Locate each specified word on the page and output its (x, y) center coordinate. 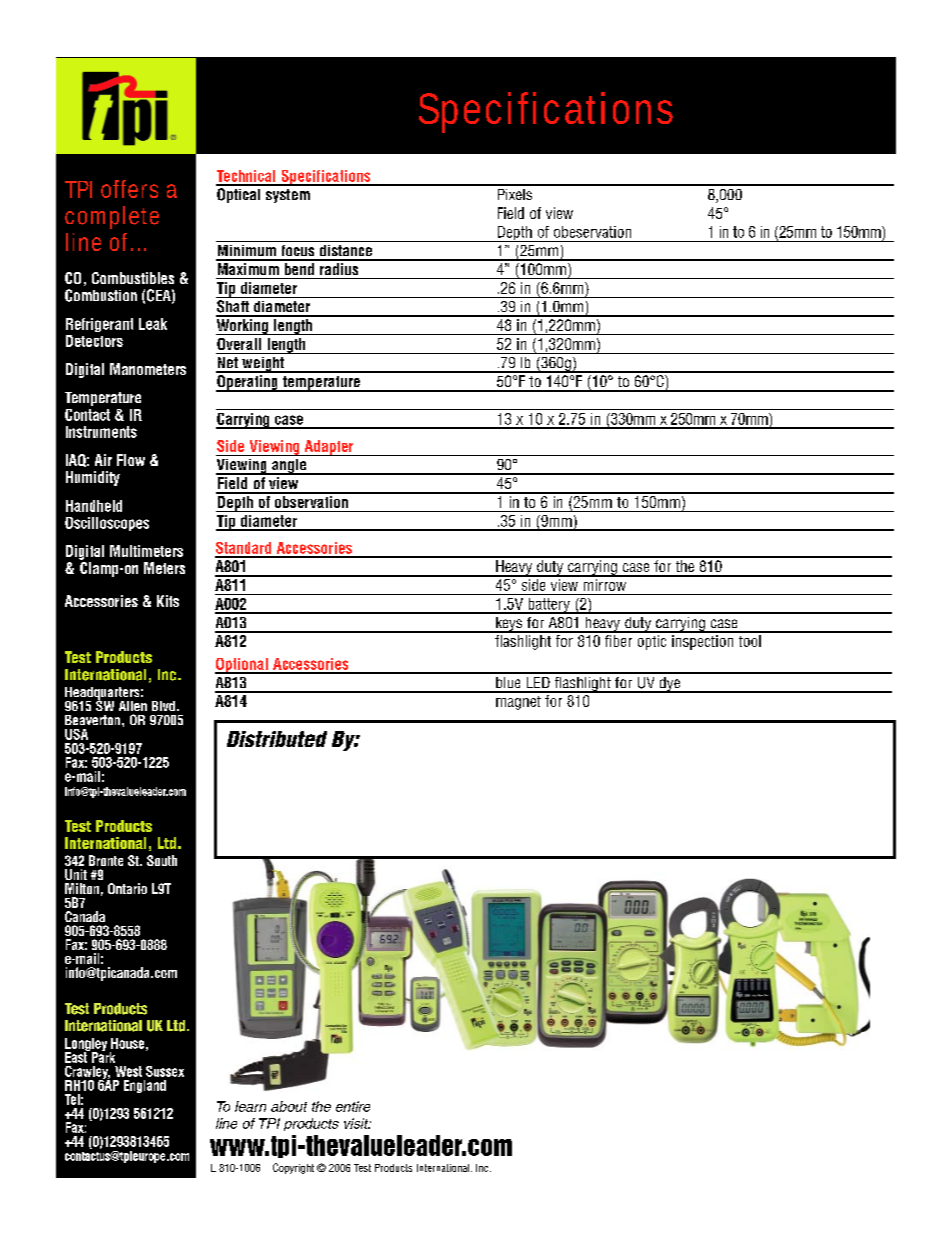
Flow (131, 460)
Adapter (329, 448)
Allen (133, 706)
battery (549, 606)
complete (112, 217)
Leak (153, 324)
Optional (242, 666)
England (145, 1086)
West (128, 1071)
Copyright (293, 1168)
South (162, 860)
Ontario (127, 888)
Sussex (165, 1071)
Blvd (163, 706)
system (288, 196)
